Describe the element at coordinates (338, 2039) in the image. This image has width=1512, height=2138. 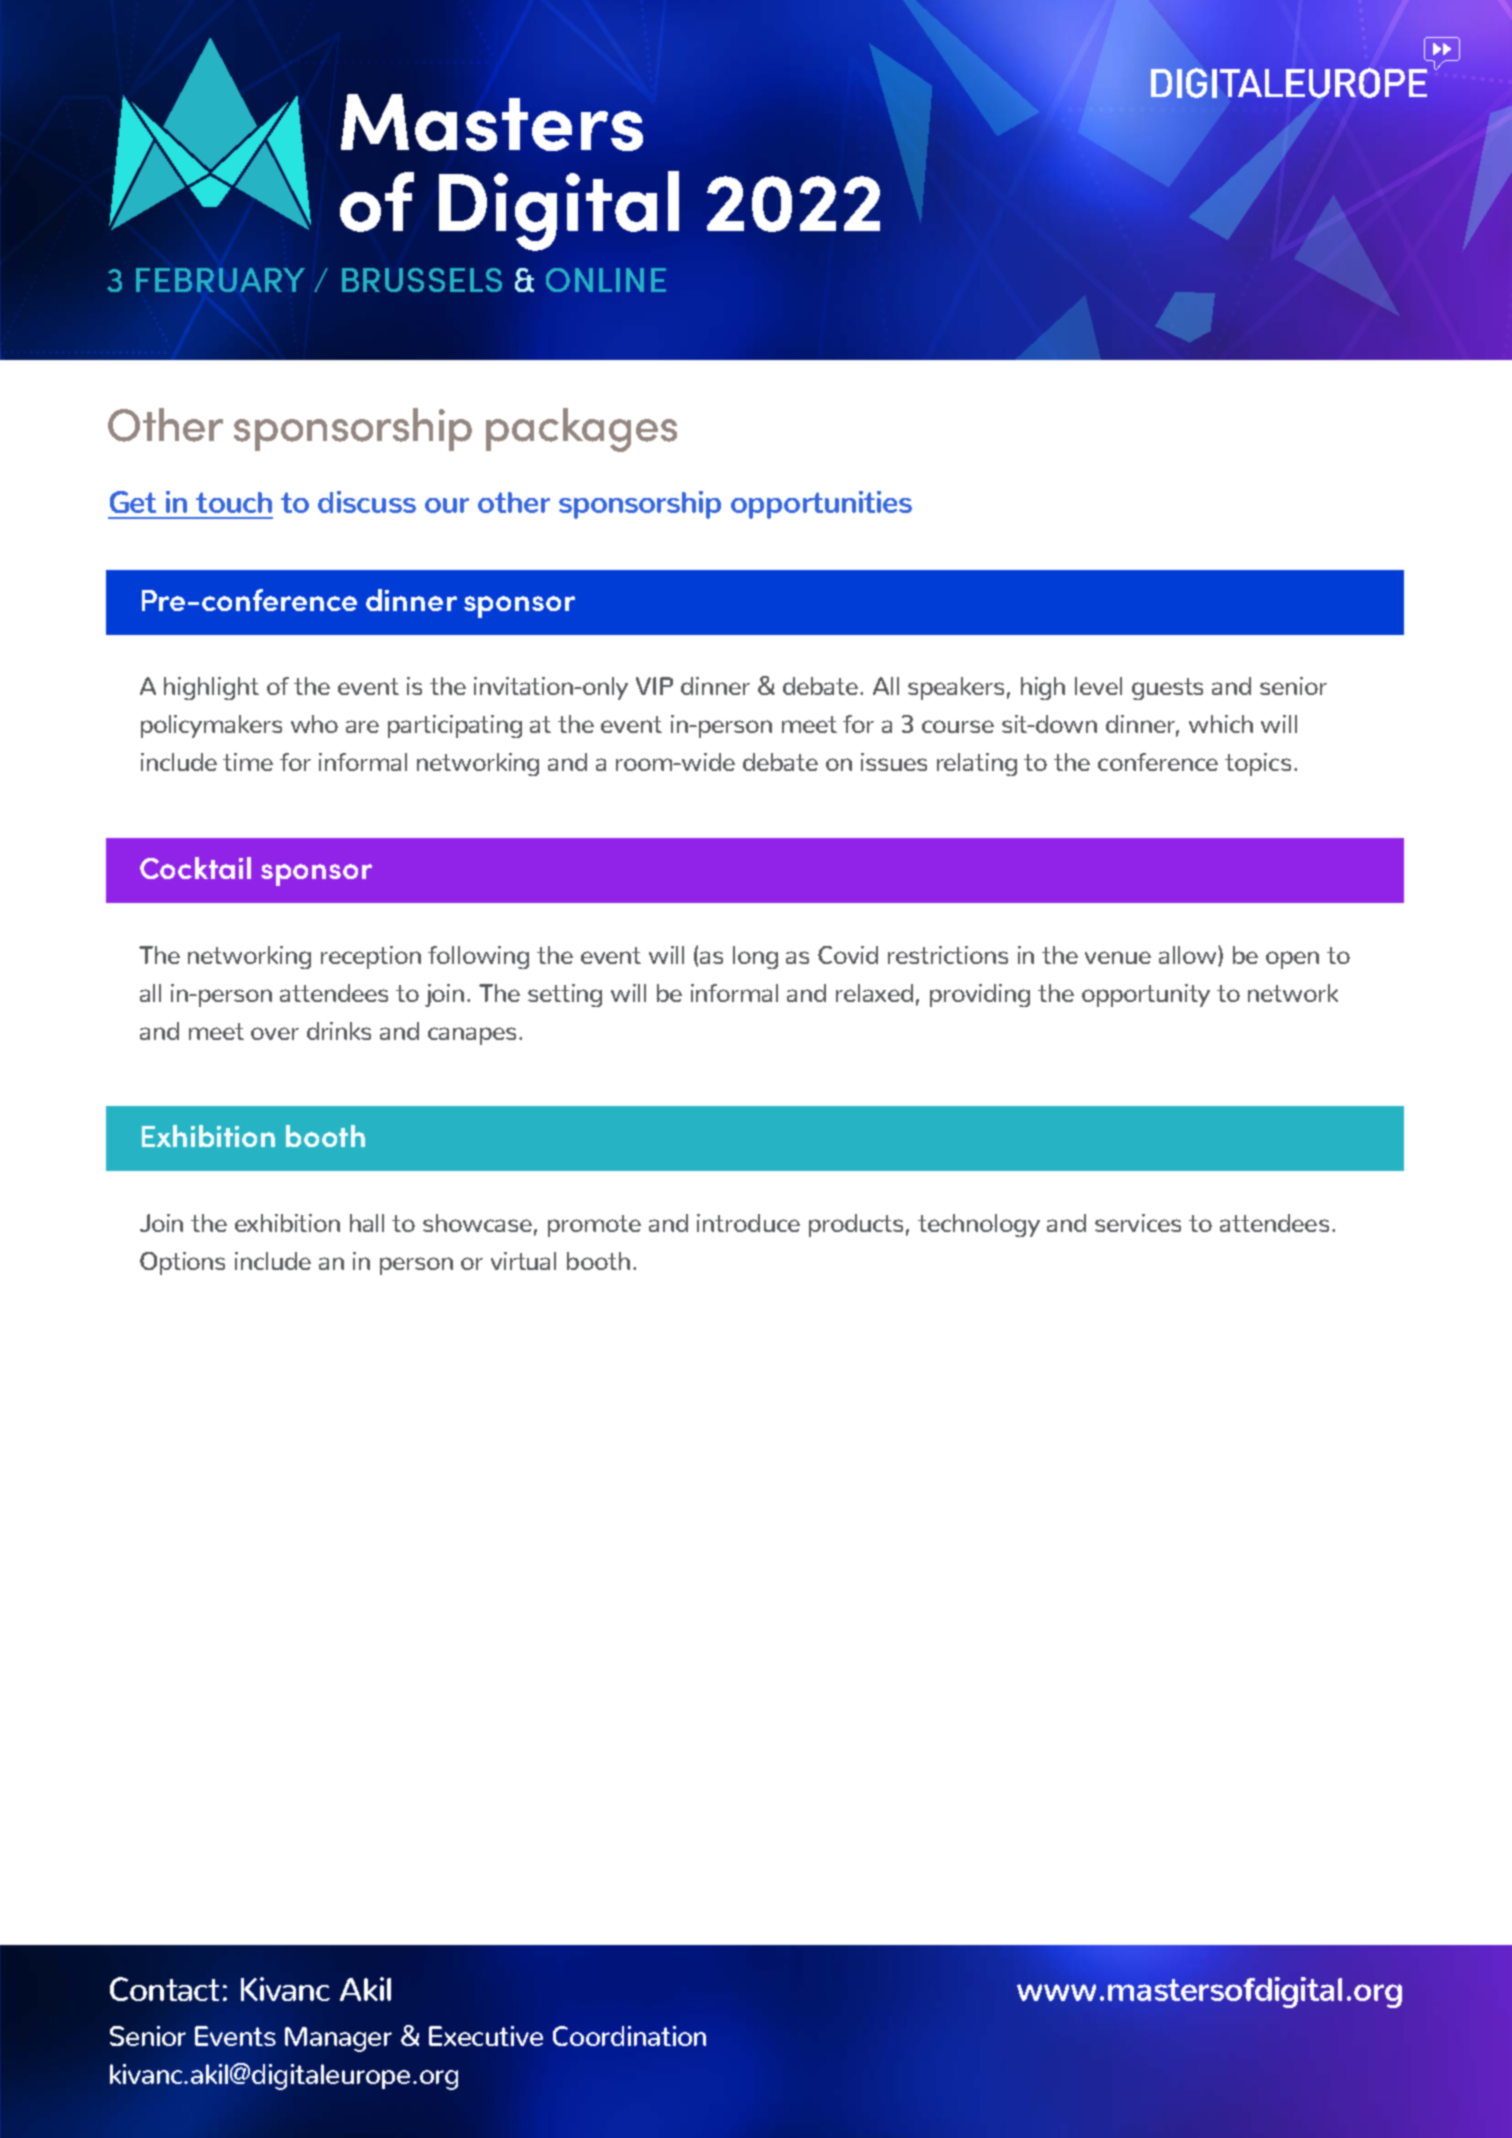
I see `Manager` at that location.
